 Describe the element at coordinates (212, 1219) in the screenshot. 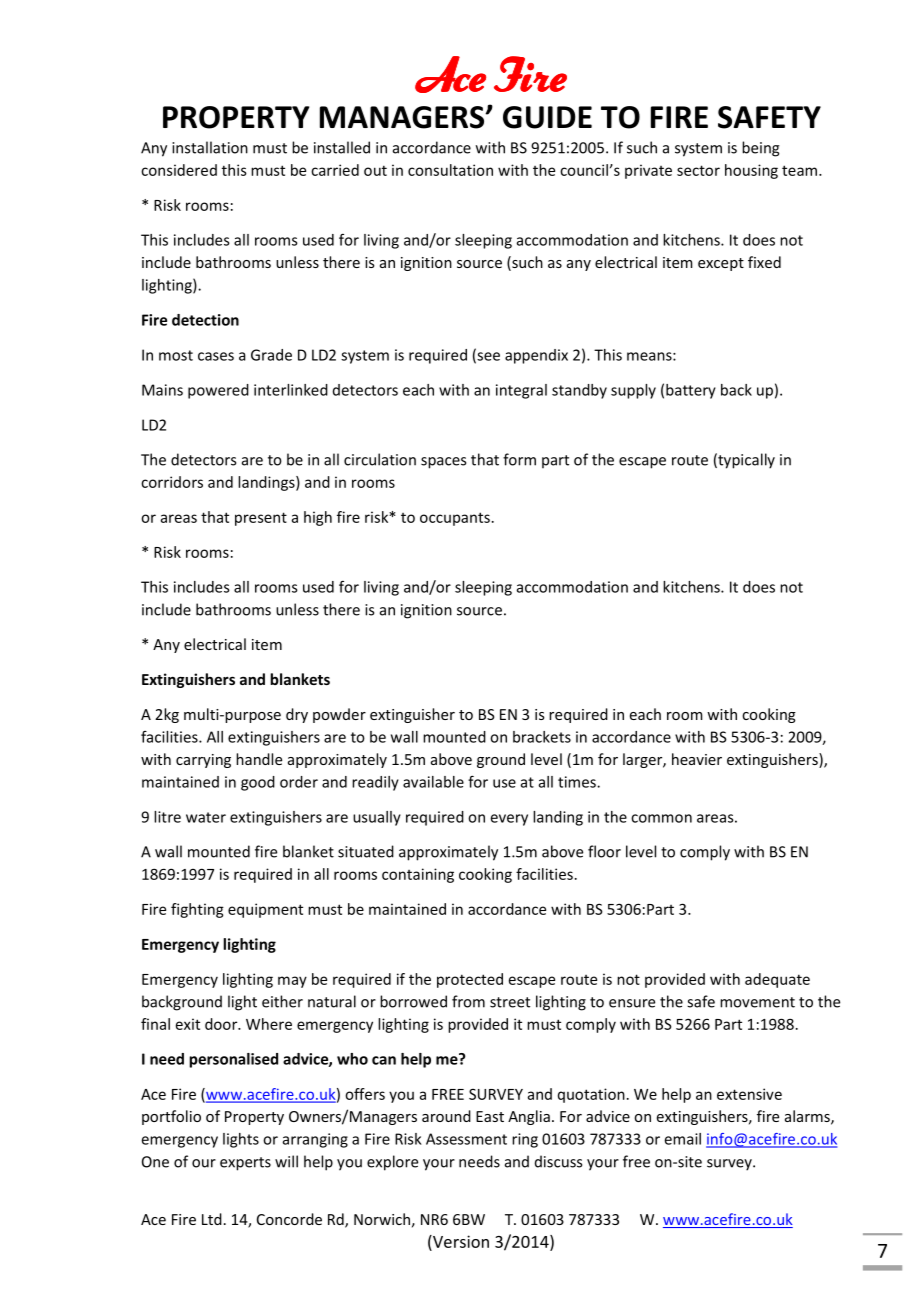

I see `Ltd` at that location.
